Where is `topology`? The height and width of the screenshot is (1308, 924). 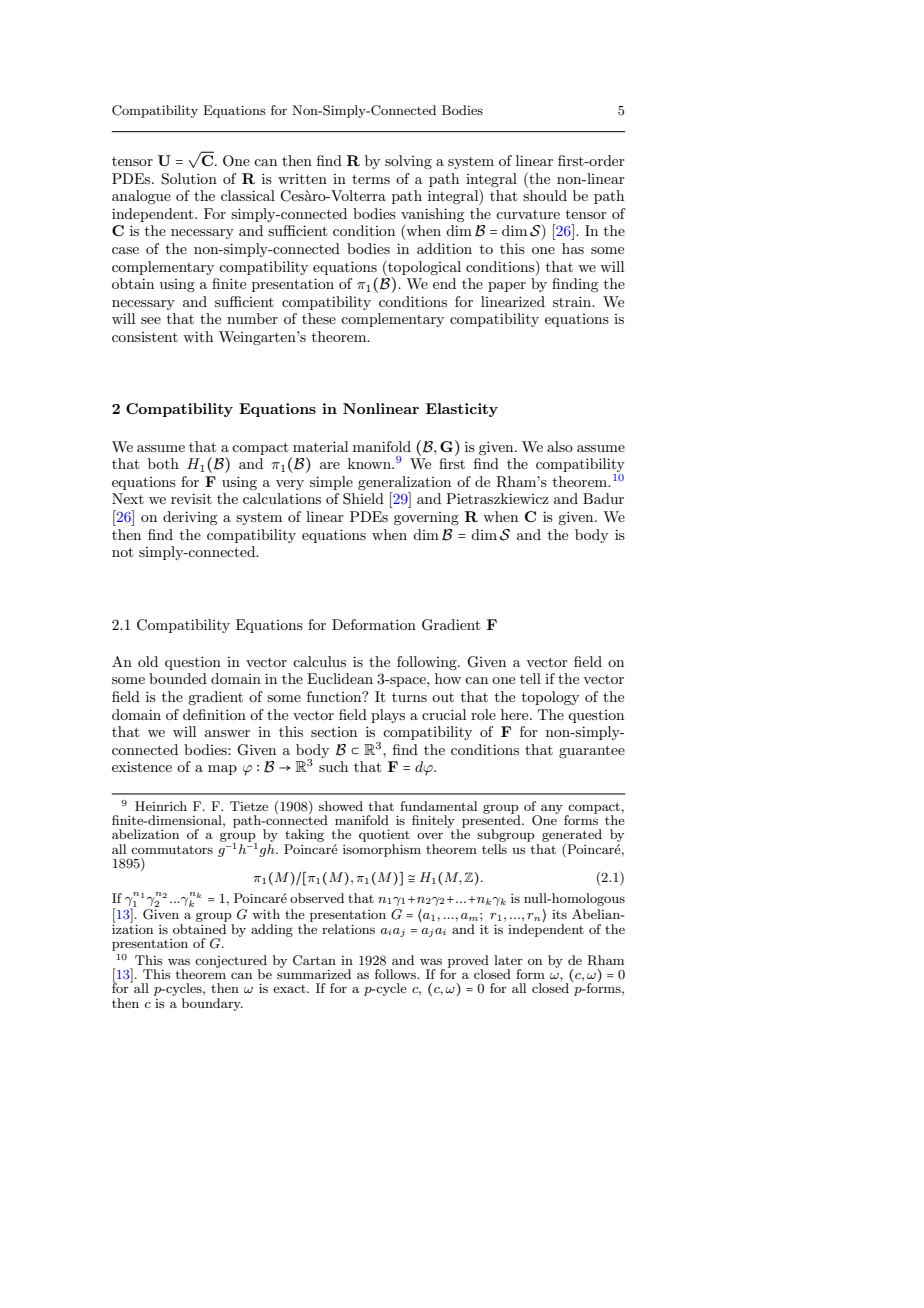
topology is located at coordinates (550, 698).
